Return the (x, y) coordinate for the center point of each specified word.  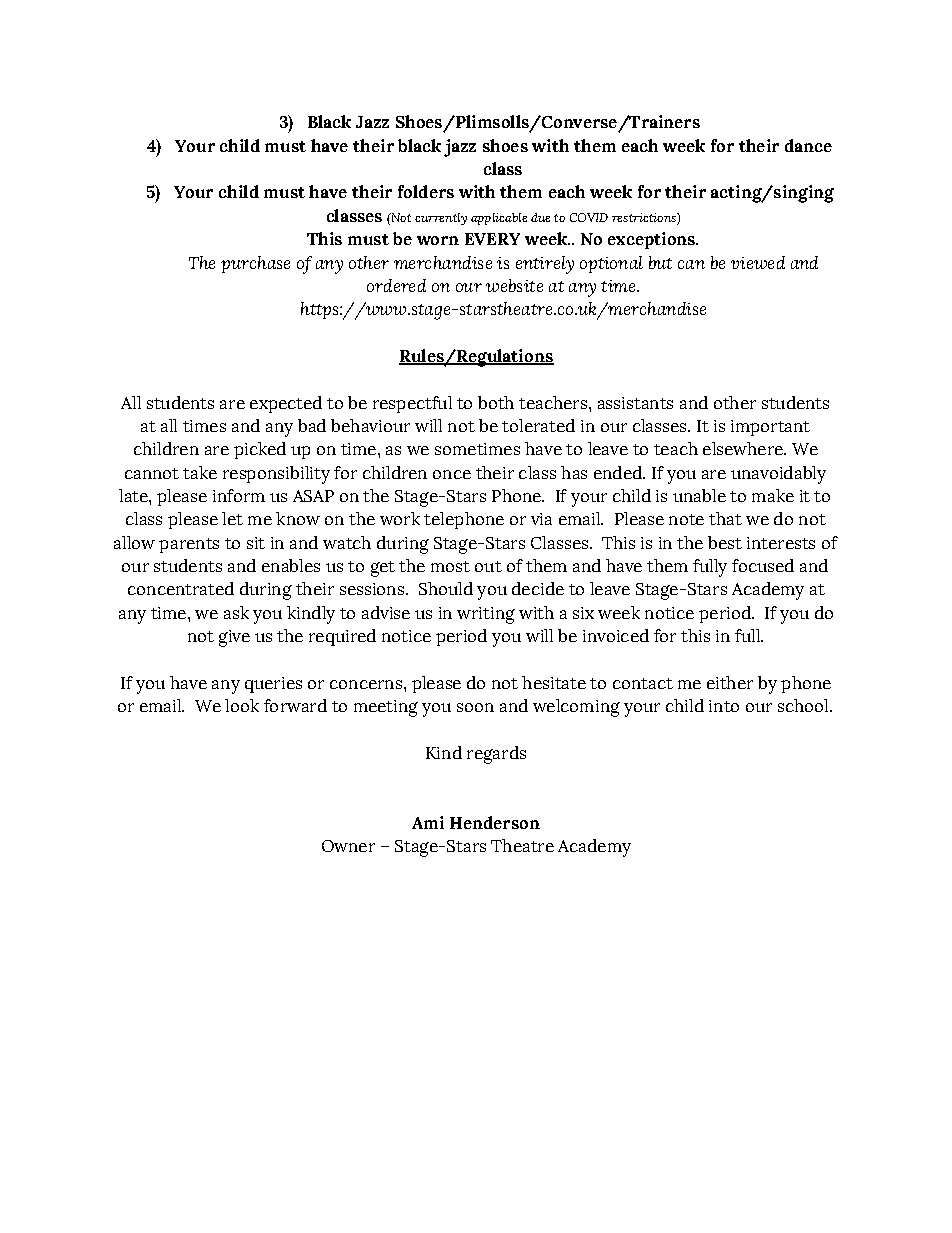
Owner (348, 846)
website (514, 285)
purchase (255, 264)
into (724, 706)
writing (486, 615)
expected (286, 404)
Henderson (495, 822)
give (234, 638)
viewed (758, 262)
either (730, 682)
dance (808, 145)
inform (239, 495)
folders (426, 191)
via (541, 519)
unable (699, 495)
